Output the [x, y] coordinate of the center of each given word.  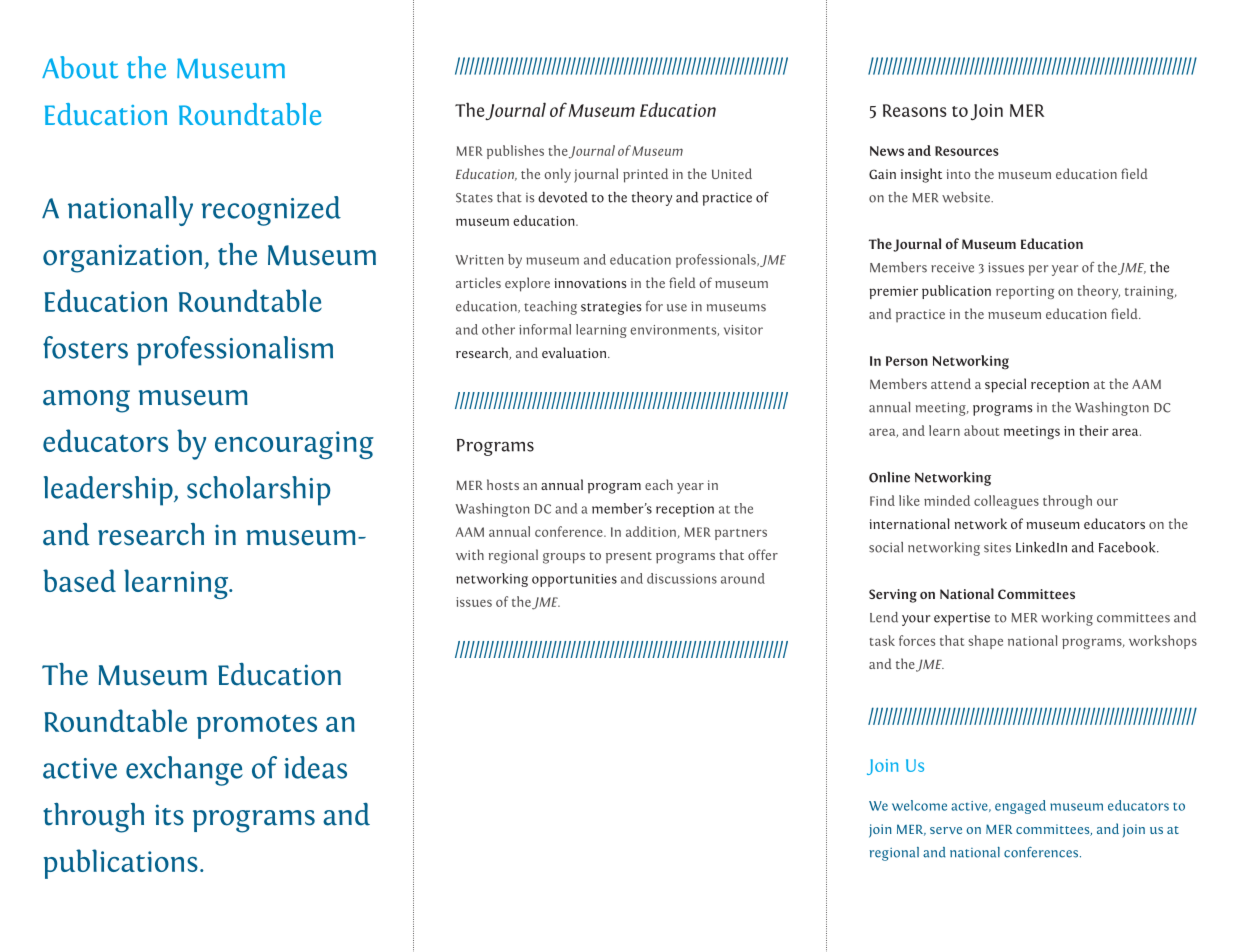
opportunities [574, 580]
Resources [967, 151]
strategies [611, 308]
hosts [503, 484]
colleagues [1006, 502]
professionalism [235, 351]
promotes [257, 727]
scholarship [258, 491]
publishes [515, 152]
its [169, 815]
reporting [1025, 292]
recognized [271, 211]
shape [985, 642]
